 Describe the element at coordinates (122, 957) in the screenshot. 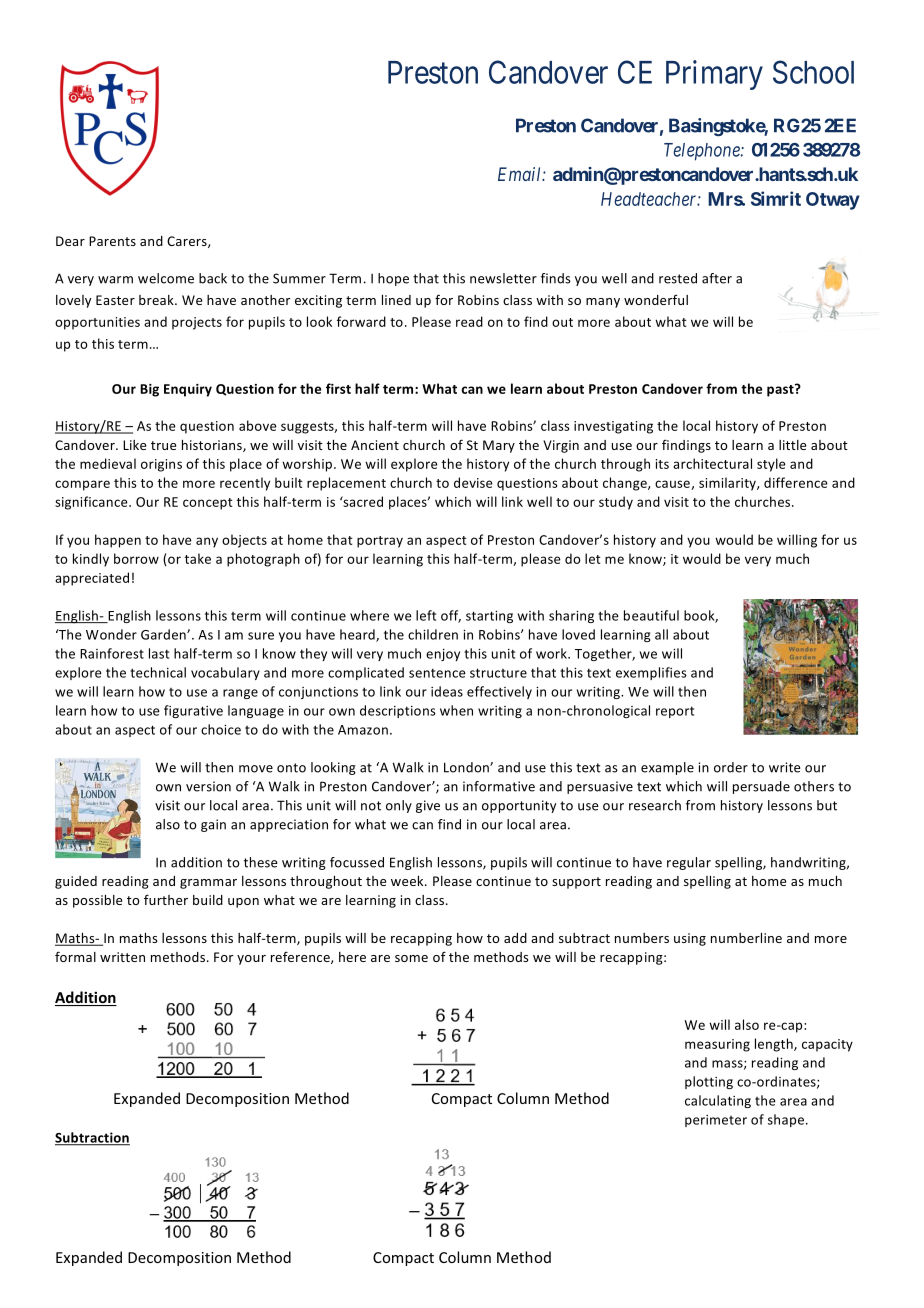

I see `written` at that location.
